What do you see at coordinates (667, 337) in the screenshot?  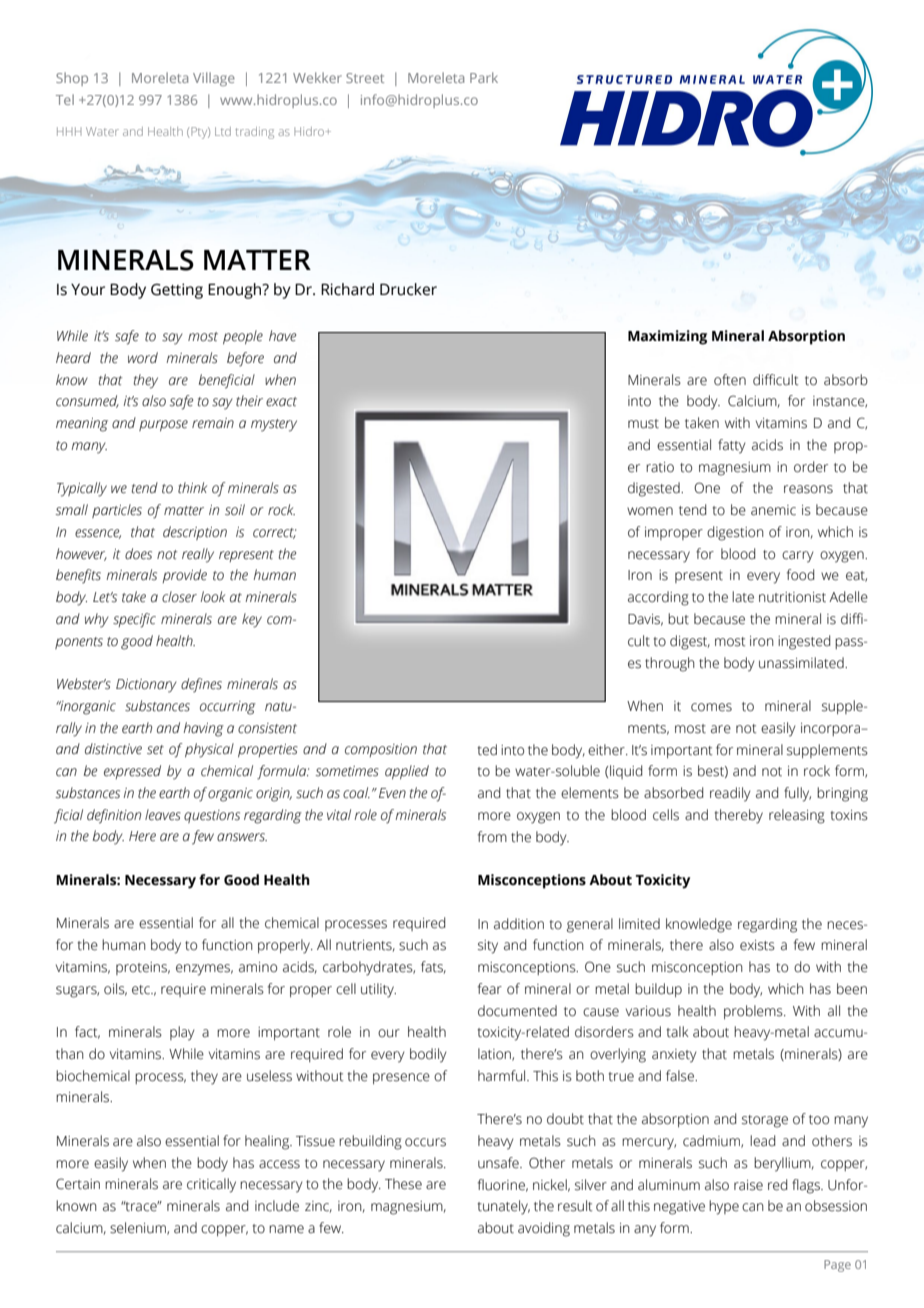 I see `Maximizing` at bounding box center [667, 337].
